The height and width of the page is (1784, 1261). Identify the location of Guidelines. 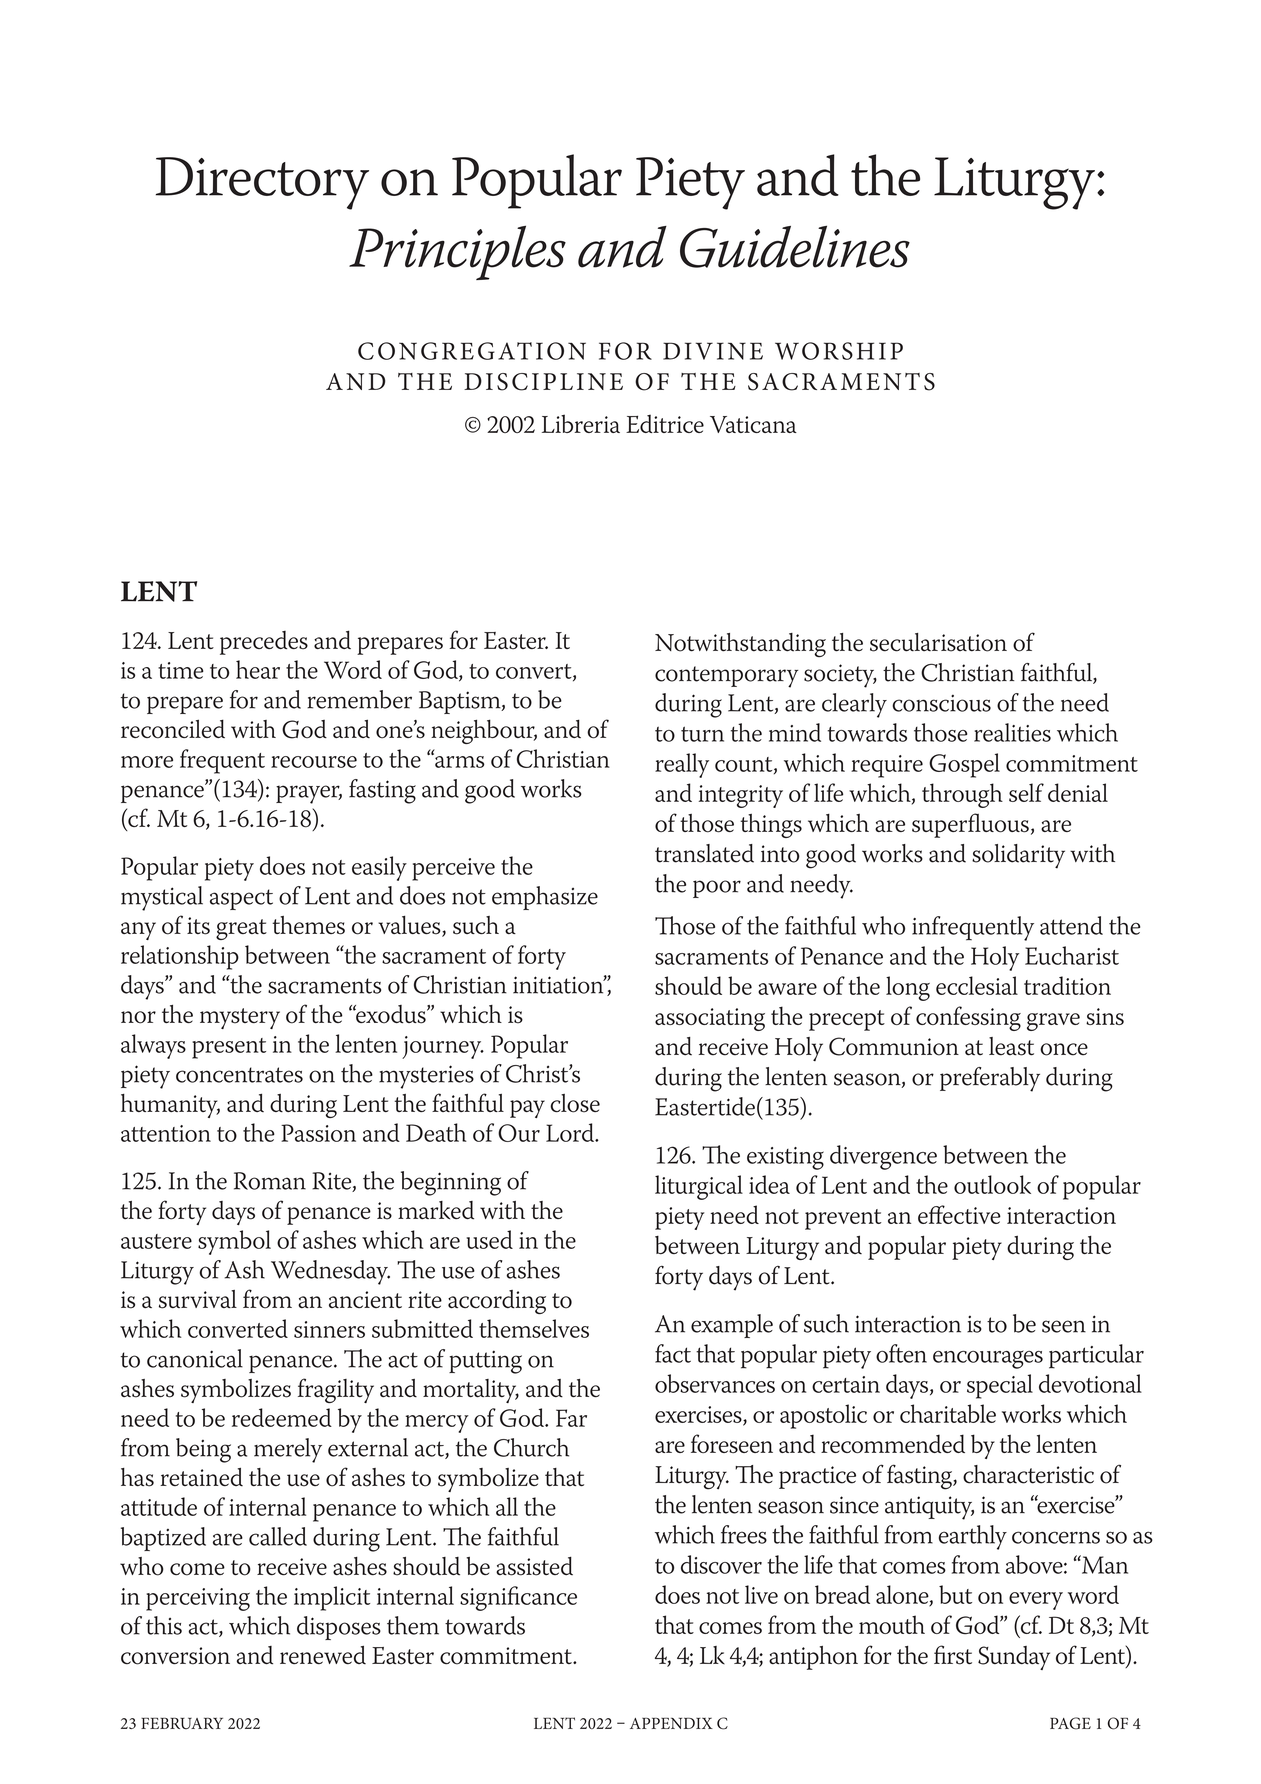
(795, 246).
